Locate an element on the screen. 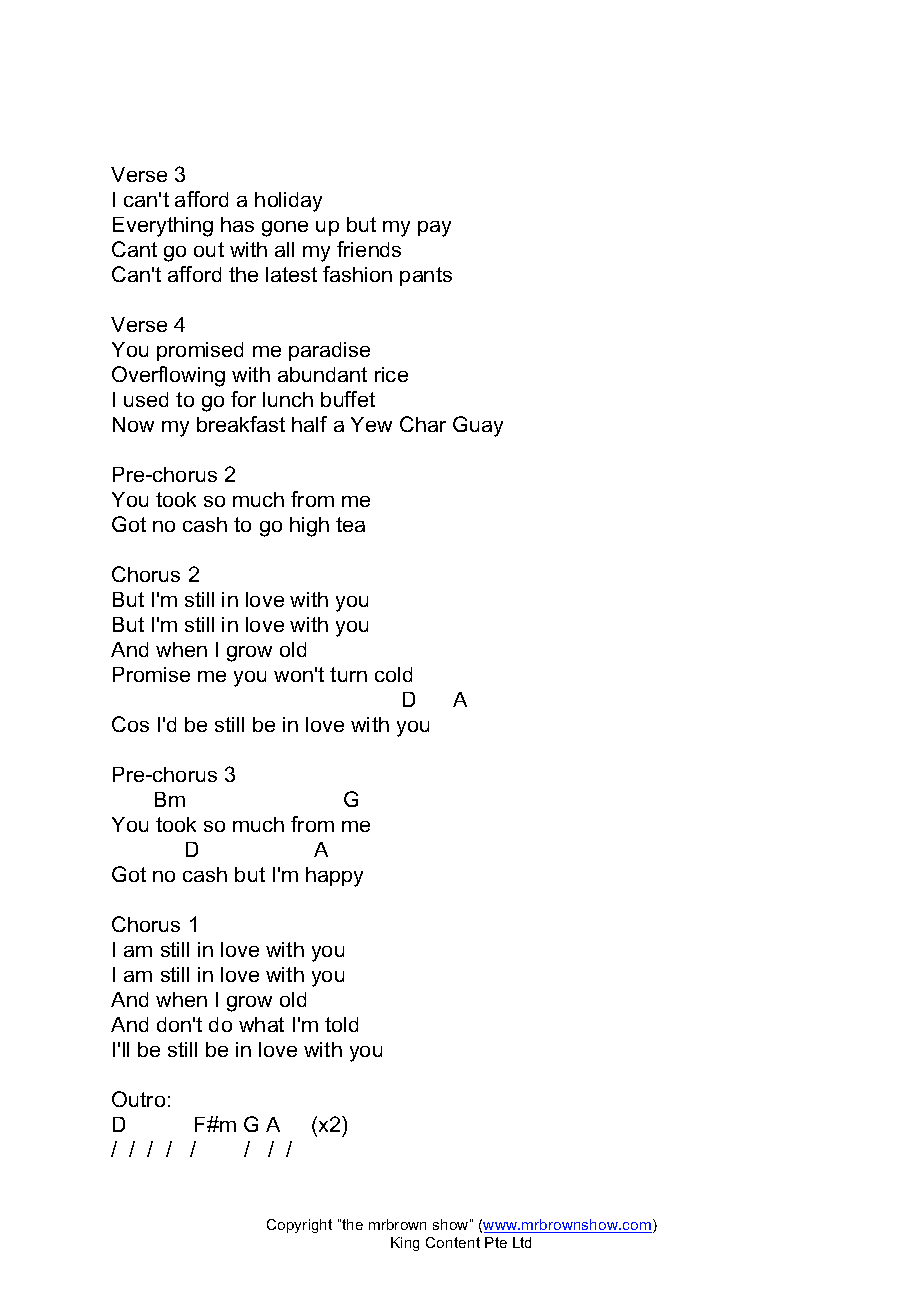 This screenshot has height=1308, width=924. Outro is located at coordinates (138, 1099).
